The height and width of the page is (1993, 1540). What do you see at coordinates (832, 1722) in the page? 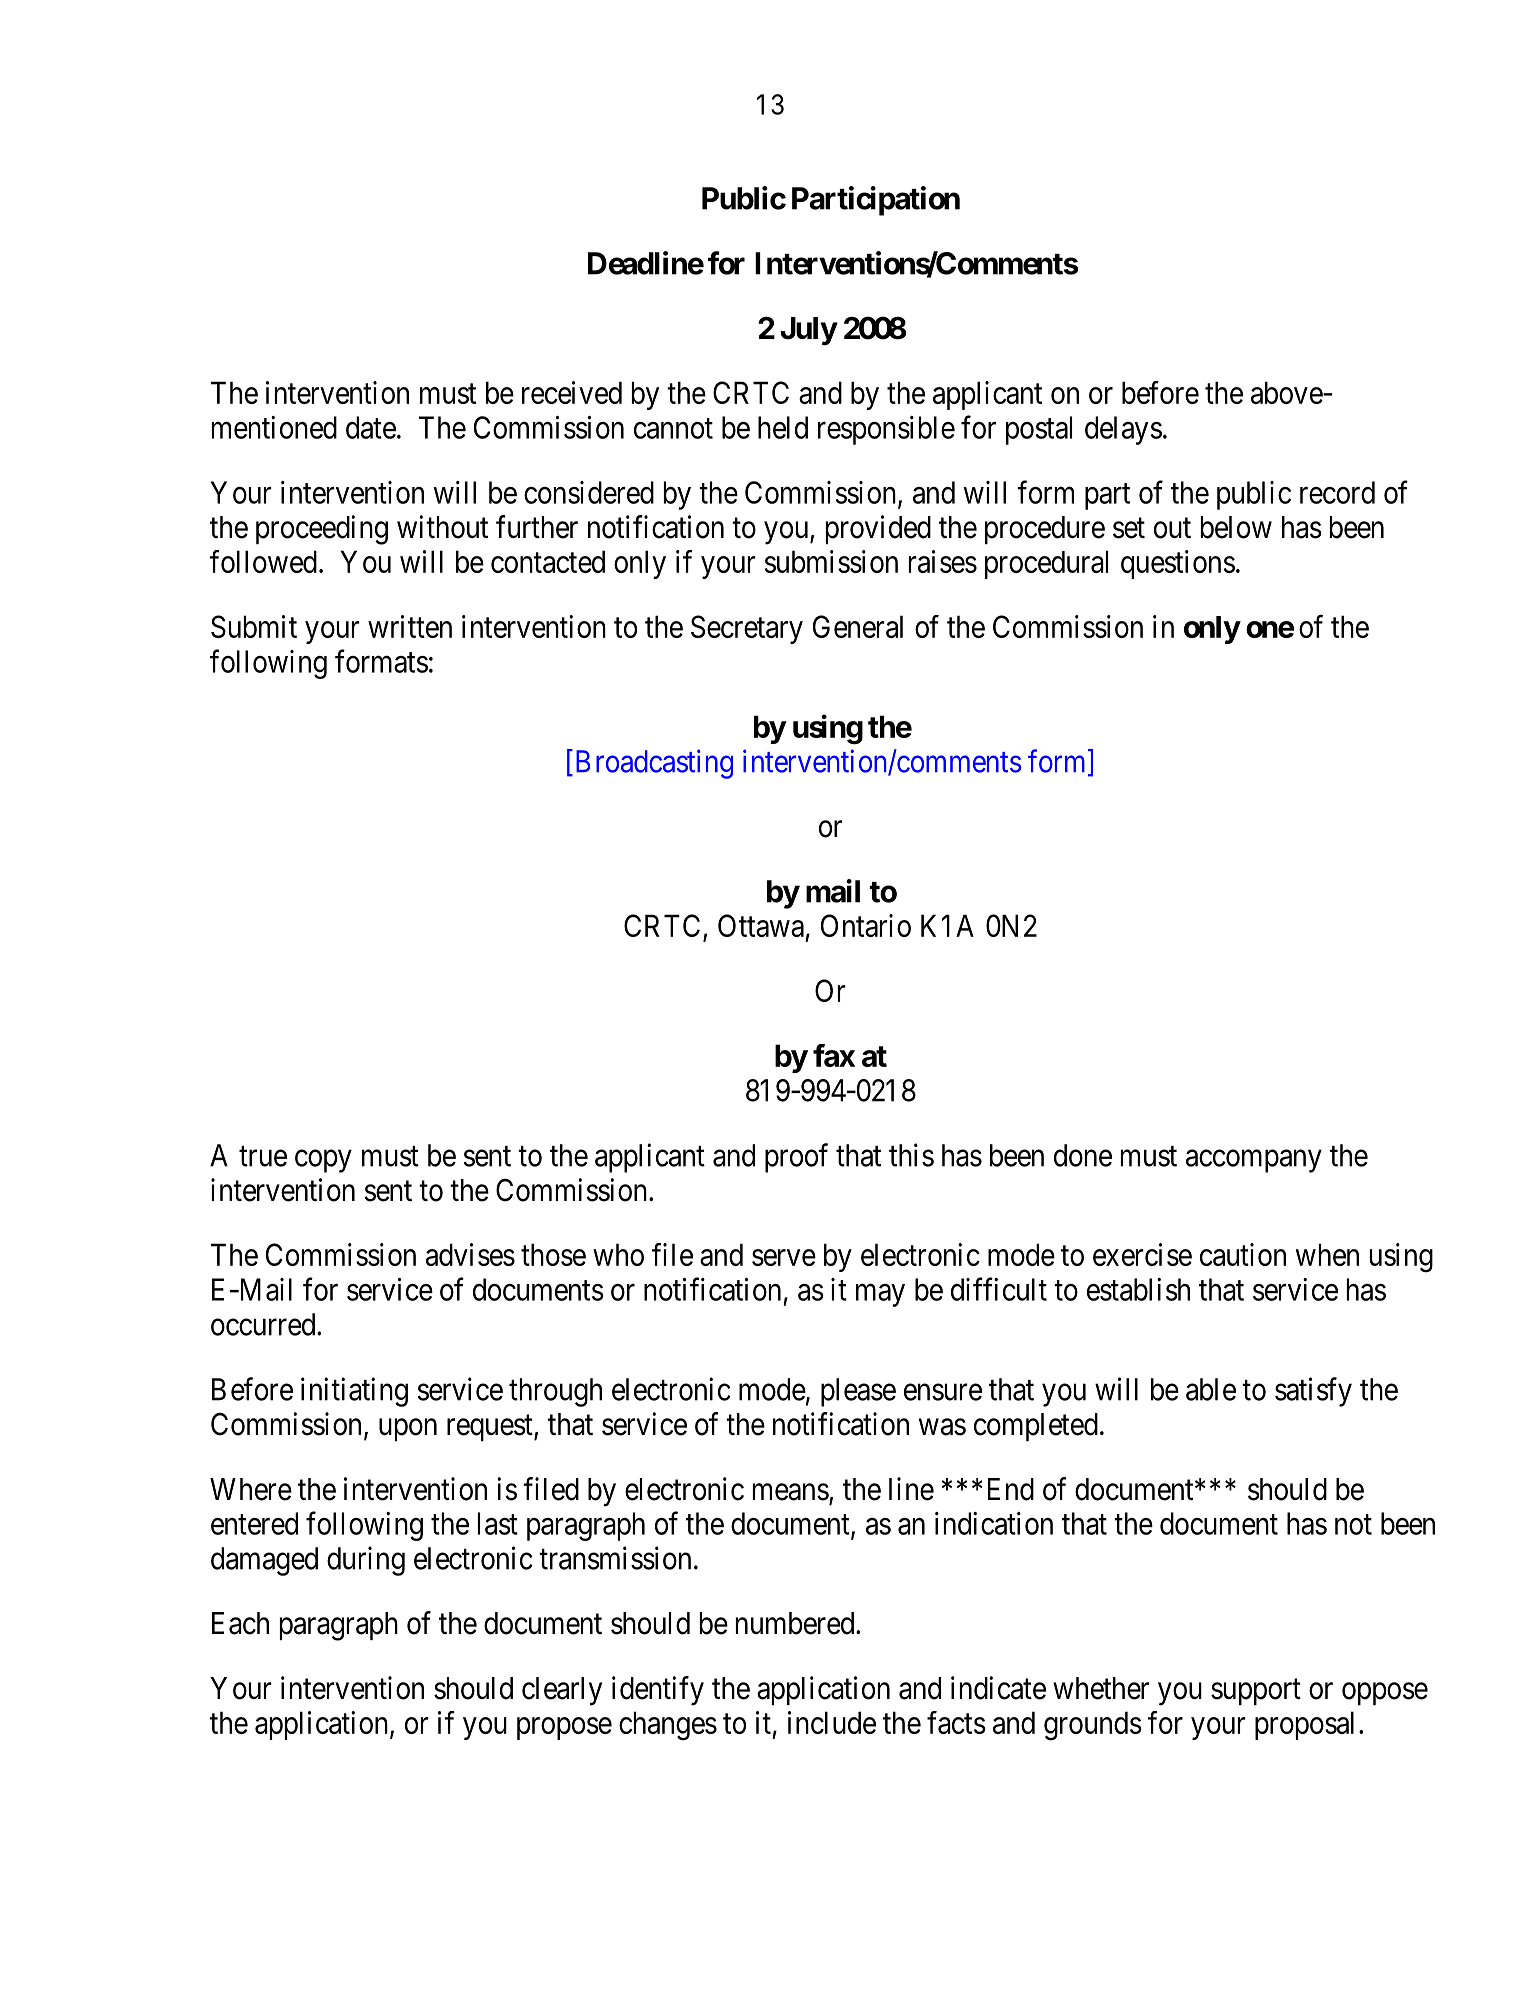
I see `include` at bounding box center [832, 1722].
